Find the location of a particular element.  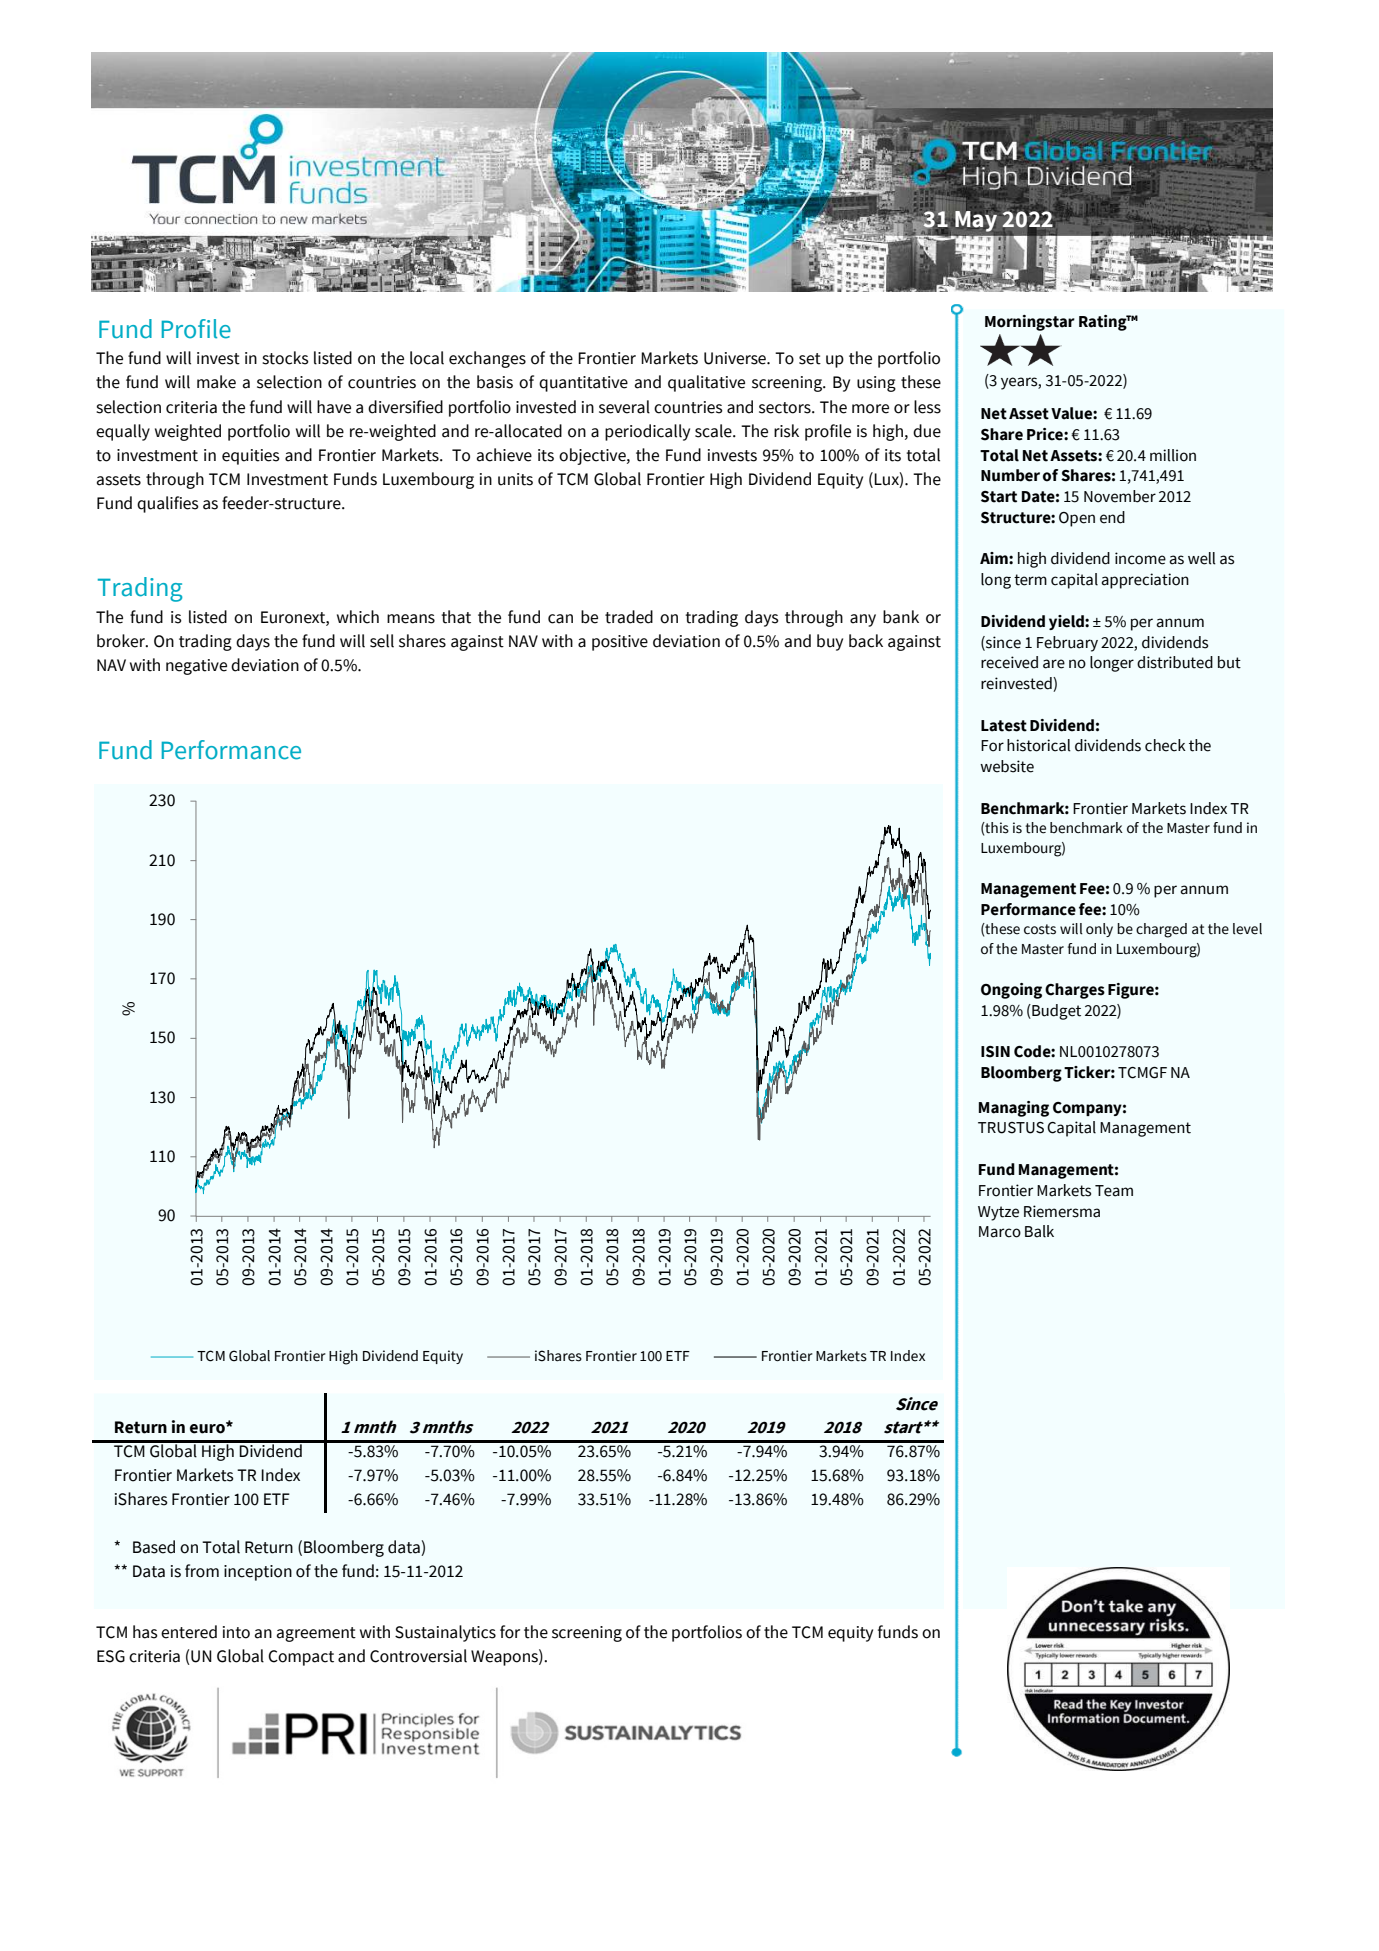

into is located at coordinates (236, 1632).
